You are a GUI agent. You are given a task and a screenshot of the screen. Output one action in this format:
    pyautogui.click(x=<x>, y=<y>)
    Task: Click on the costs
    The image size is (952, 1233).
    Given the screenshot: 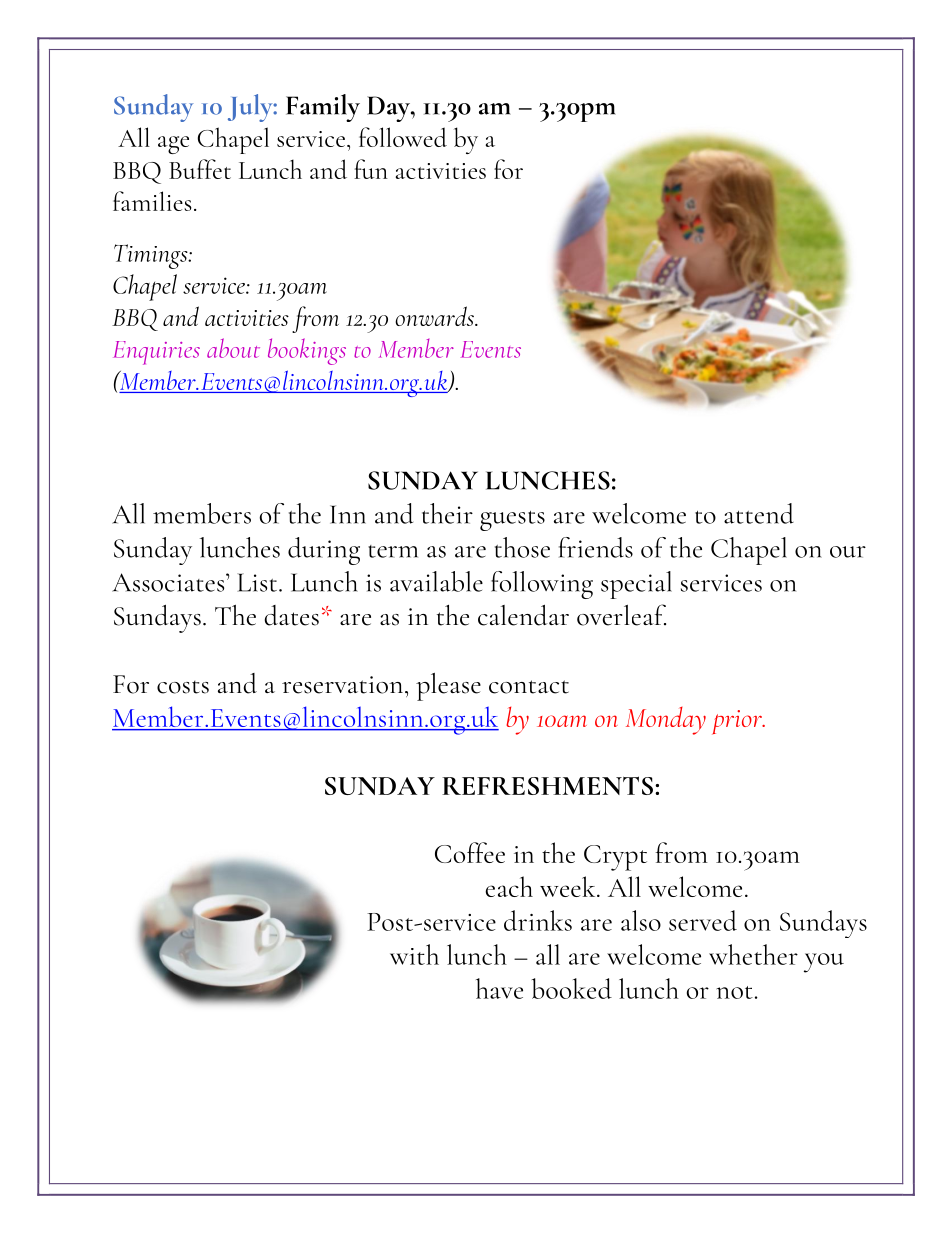 What is the action you would take?
    pyautogui.click(x=183, y=687)
